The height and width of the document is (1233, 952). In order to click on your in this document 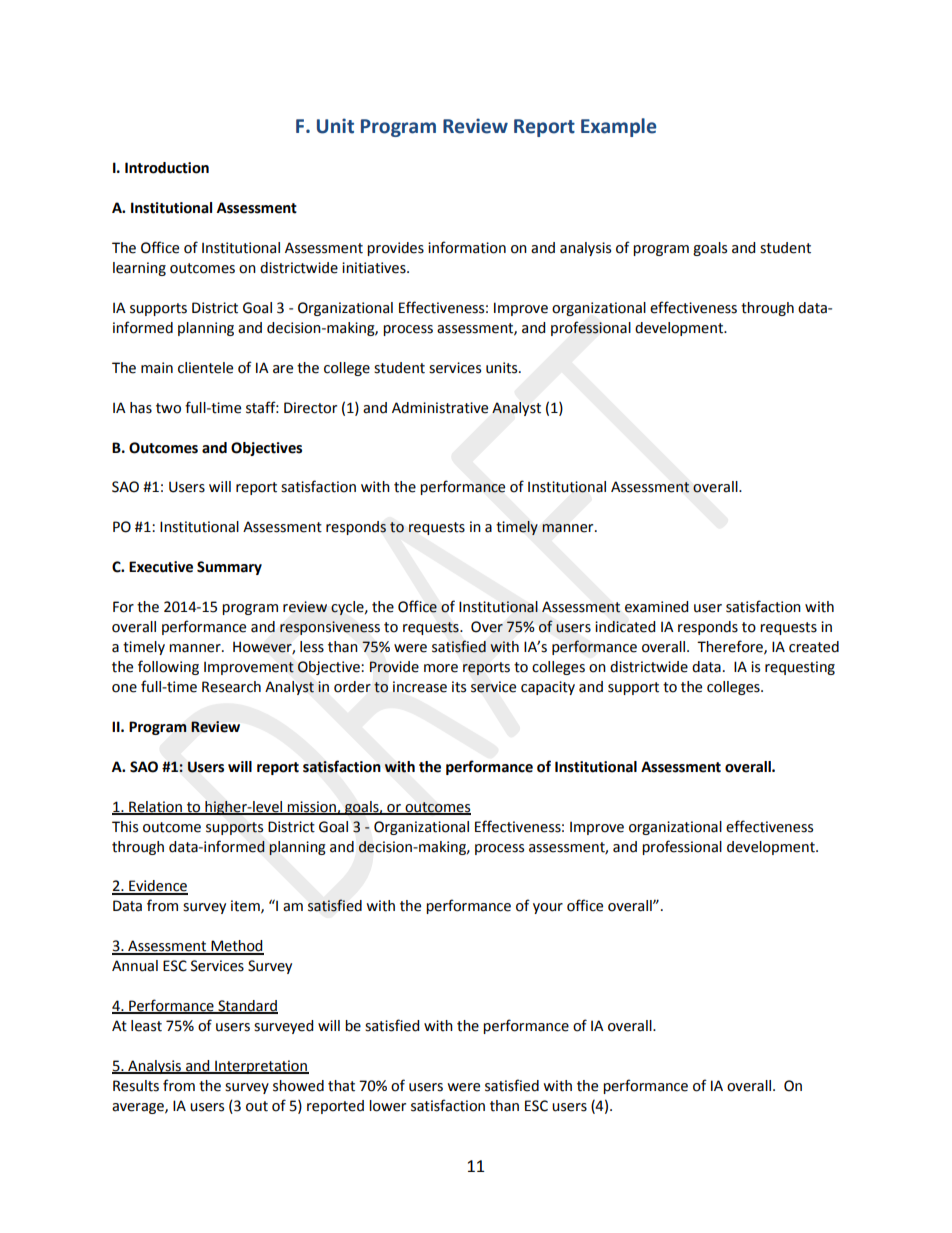, I will do `click(548, 908)`.
